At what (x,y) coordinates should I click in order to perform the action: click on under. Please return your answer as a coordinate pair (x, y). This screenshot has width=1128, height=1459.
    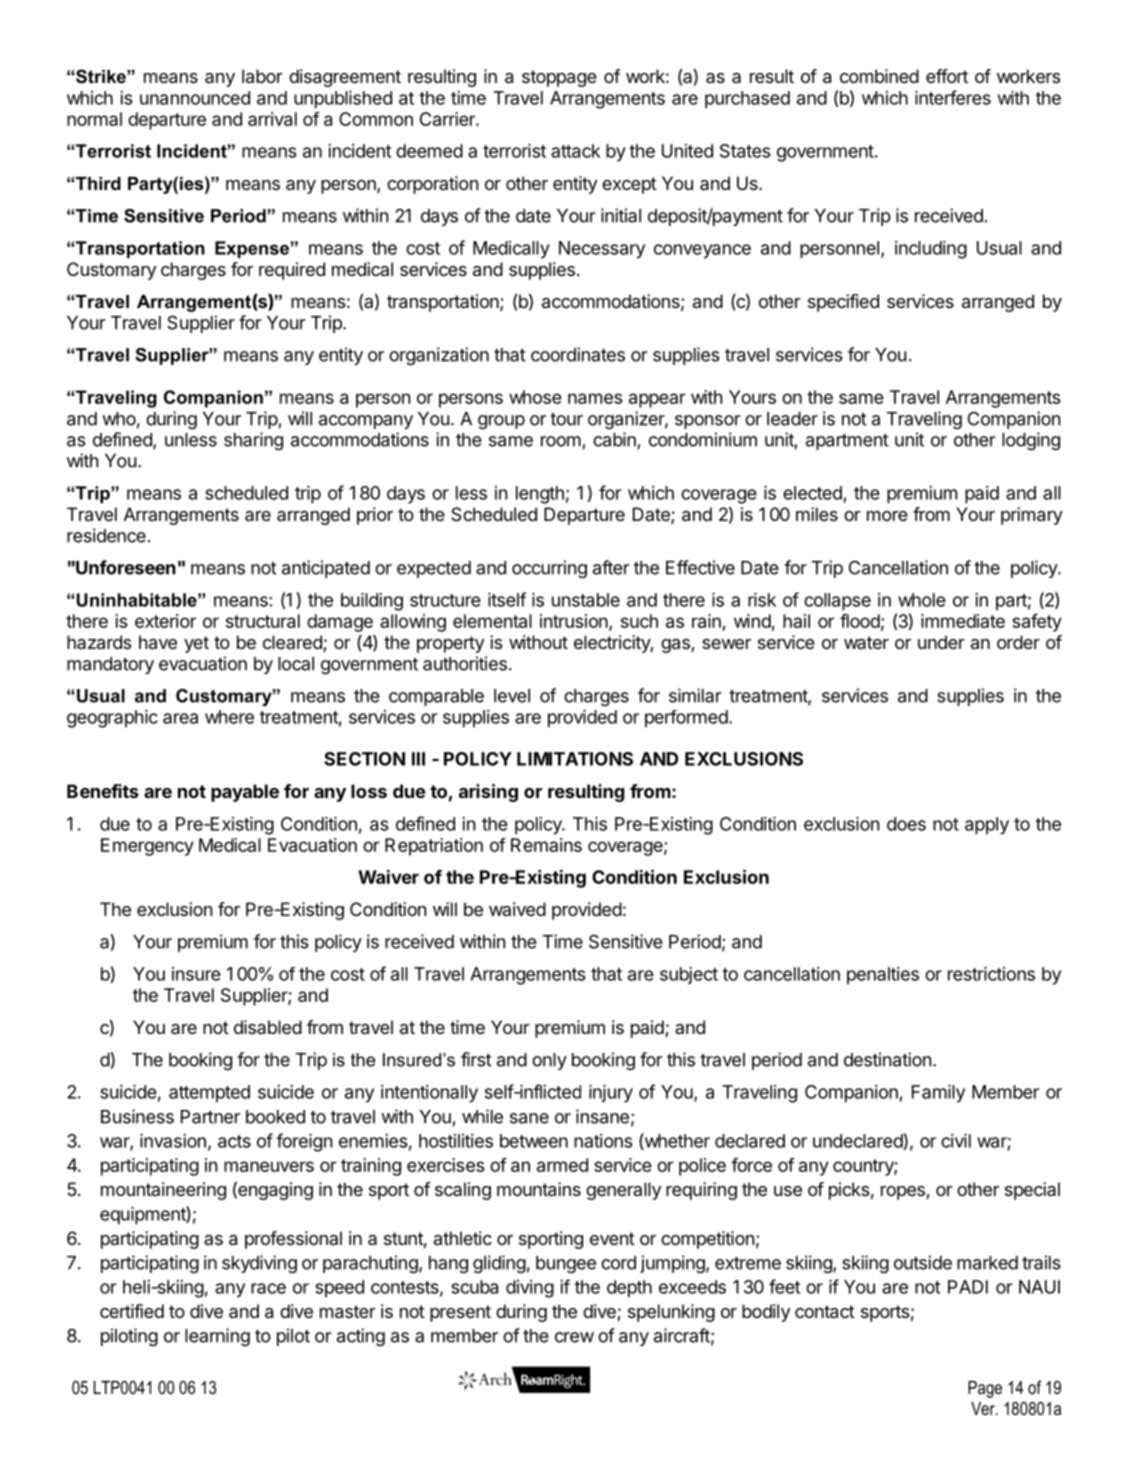
    Looking at the image, I should click on (941, 642).
